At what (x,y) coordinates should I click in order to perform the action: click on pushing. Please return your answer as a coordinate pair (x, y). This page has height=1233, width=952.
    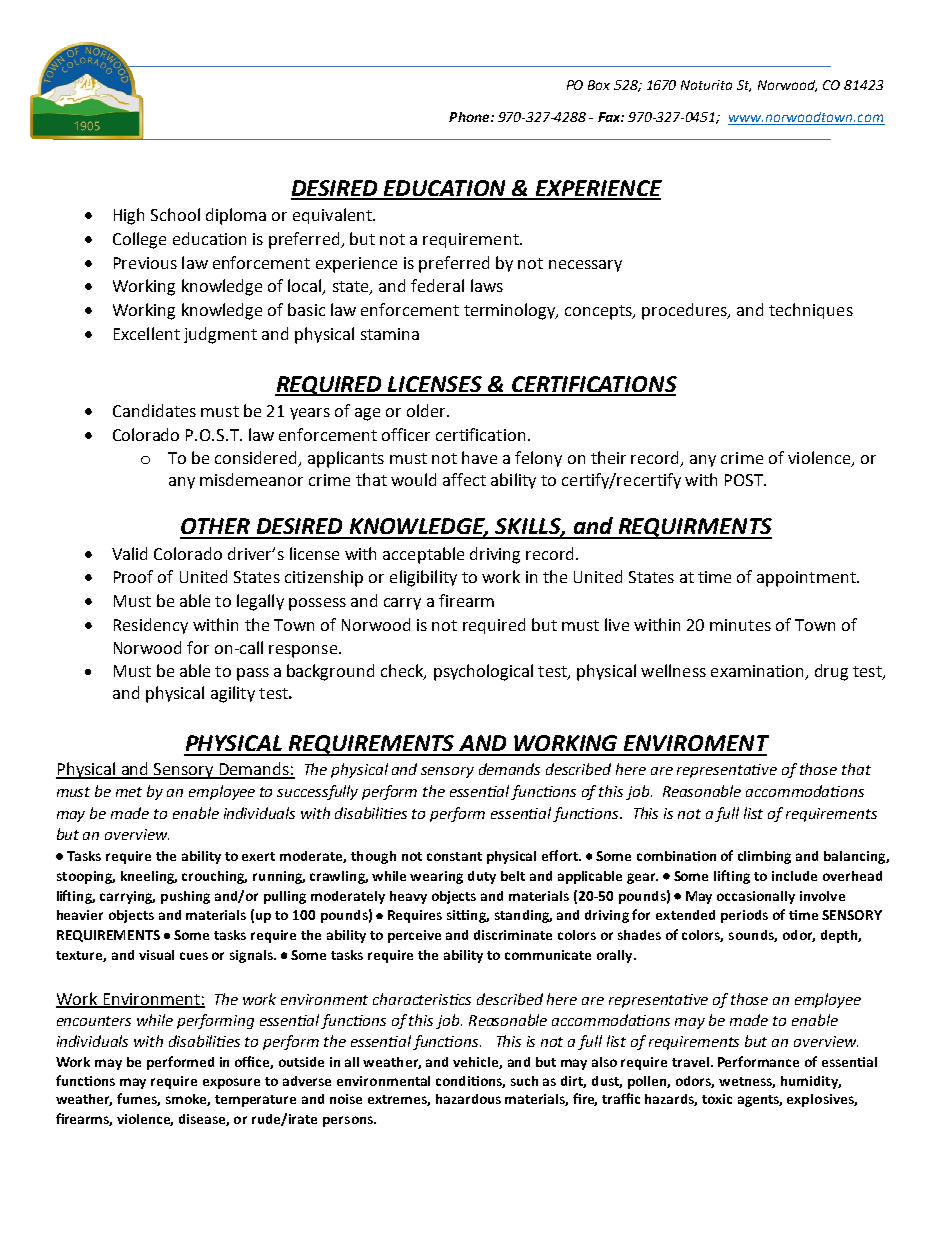
    Looking at the image, I should click on (185, 897).
